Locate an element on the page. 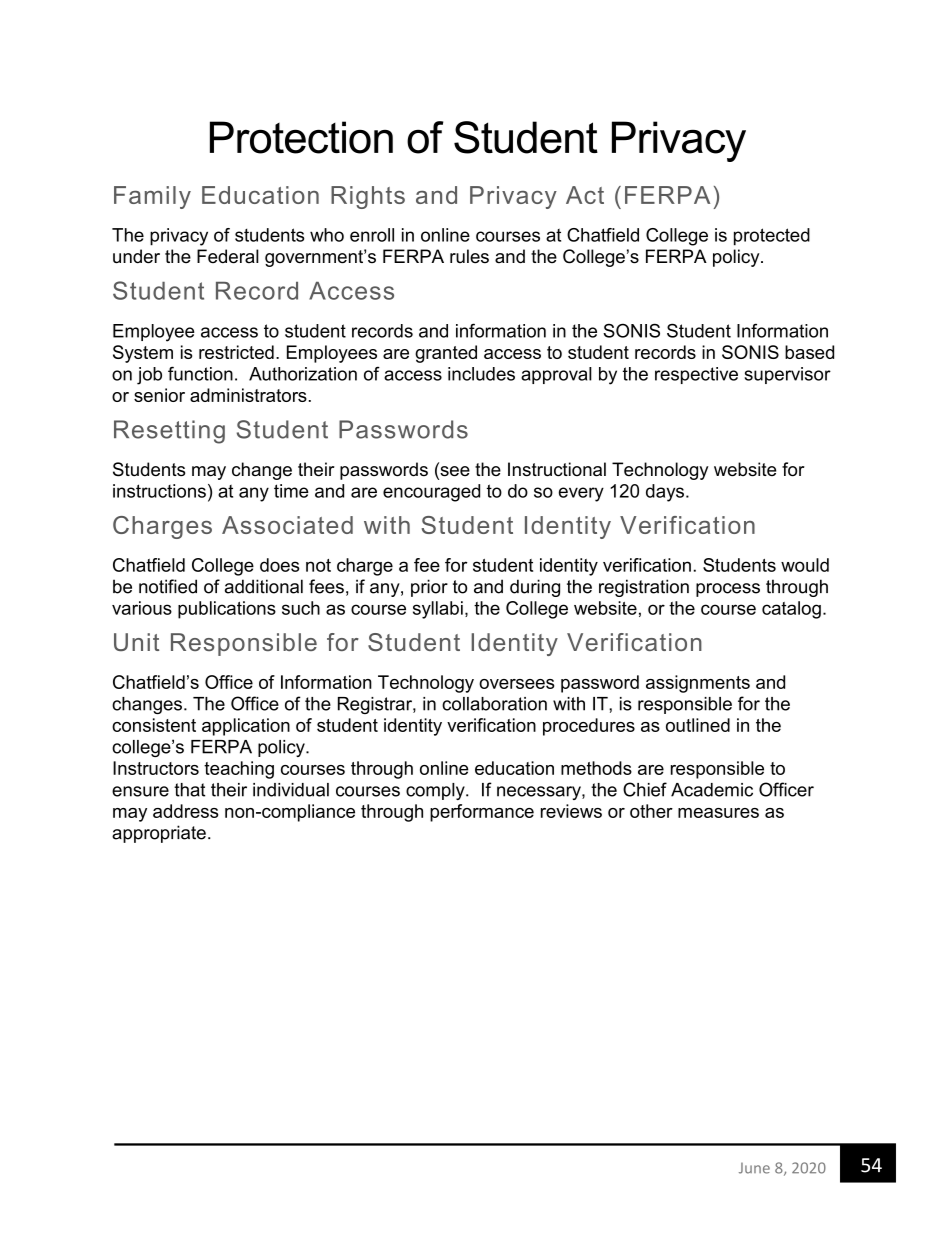 The image size is (952, 1233). address is located at coordinates (185, 811).
